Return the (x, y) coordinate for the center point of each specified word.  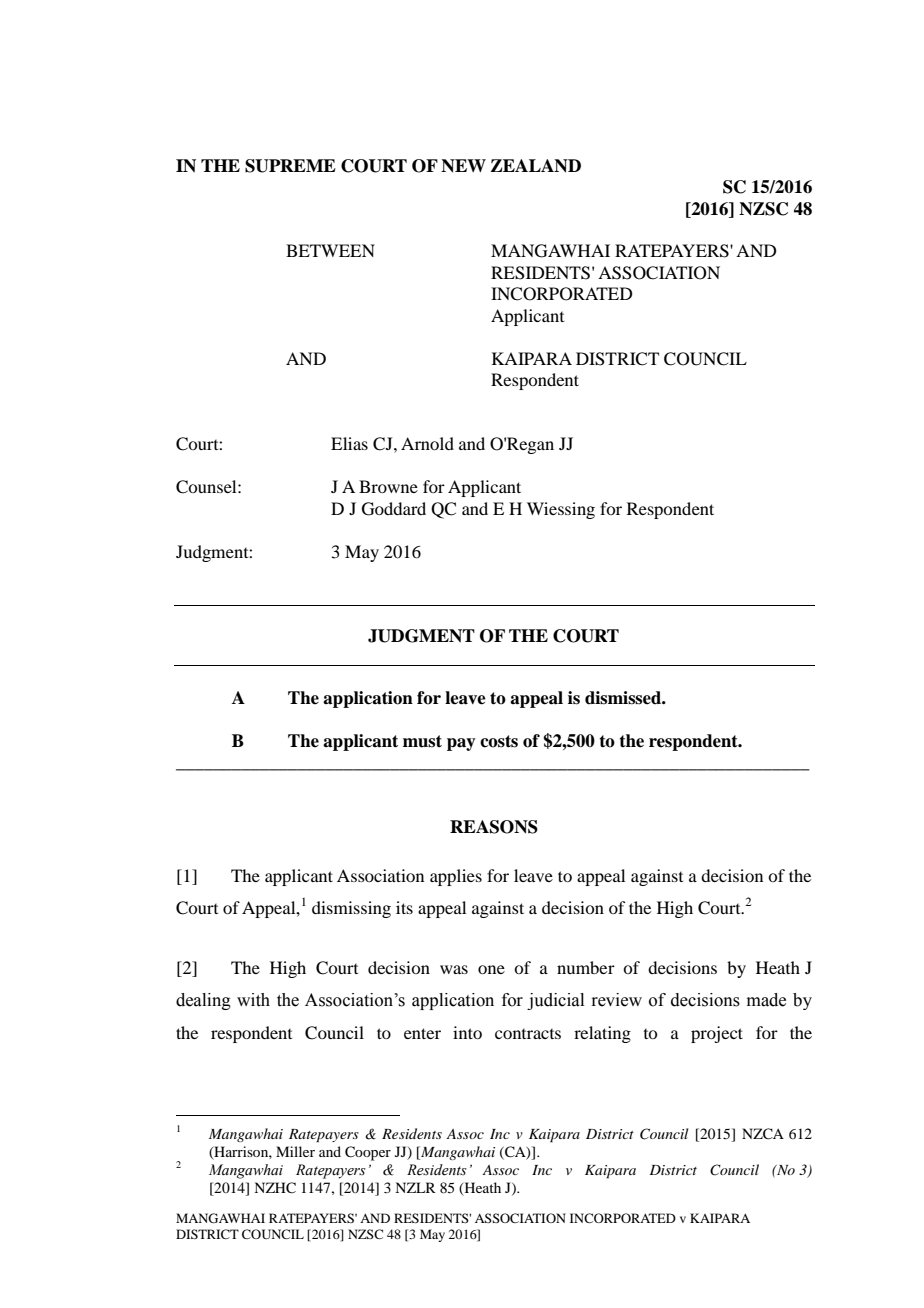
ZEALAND (536, 166)
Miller (295, 1151)
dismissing (351, 909)
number (586, 967)
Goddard (394, 509)
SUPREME (290, 166)
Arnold (427, 443)
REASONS (494, 827)
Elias (349, 443)
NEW (463, 166)
